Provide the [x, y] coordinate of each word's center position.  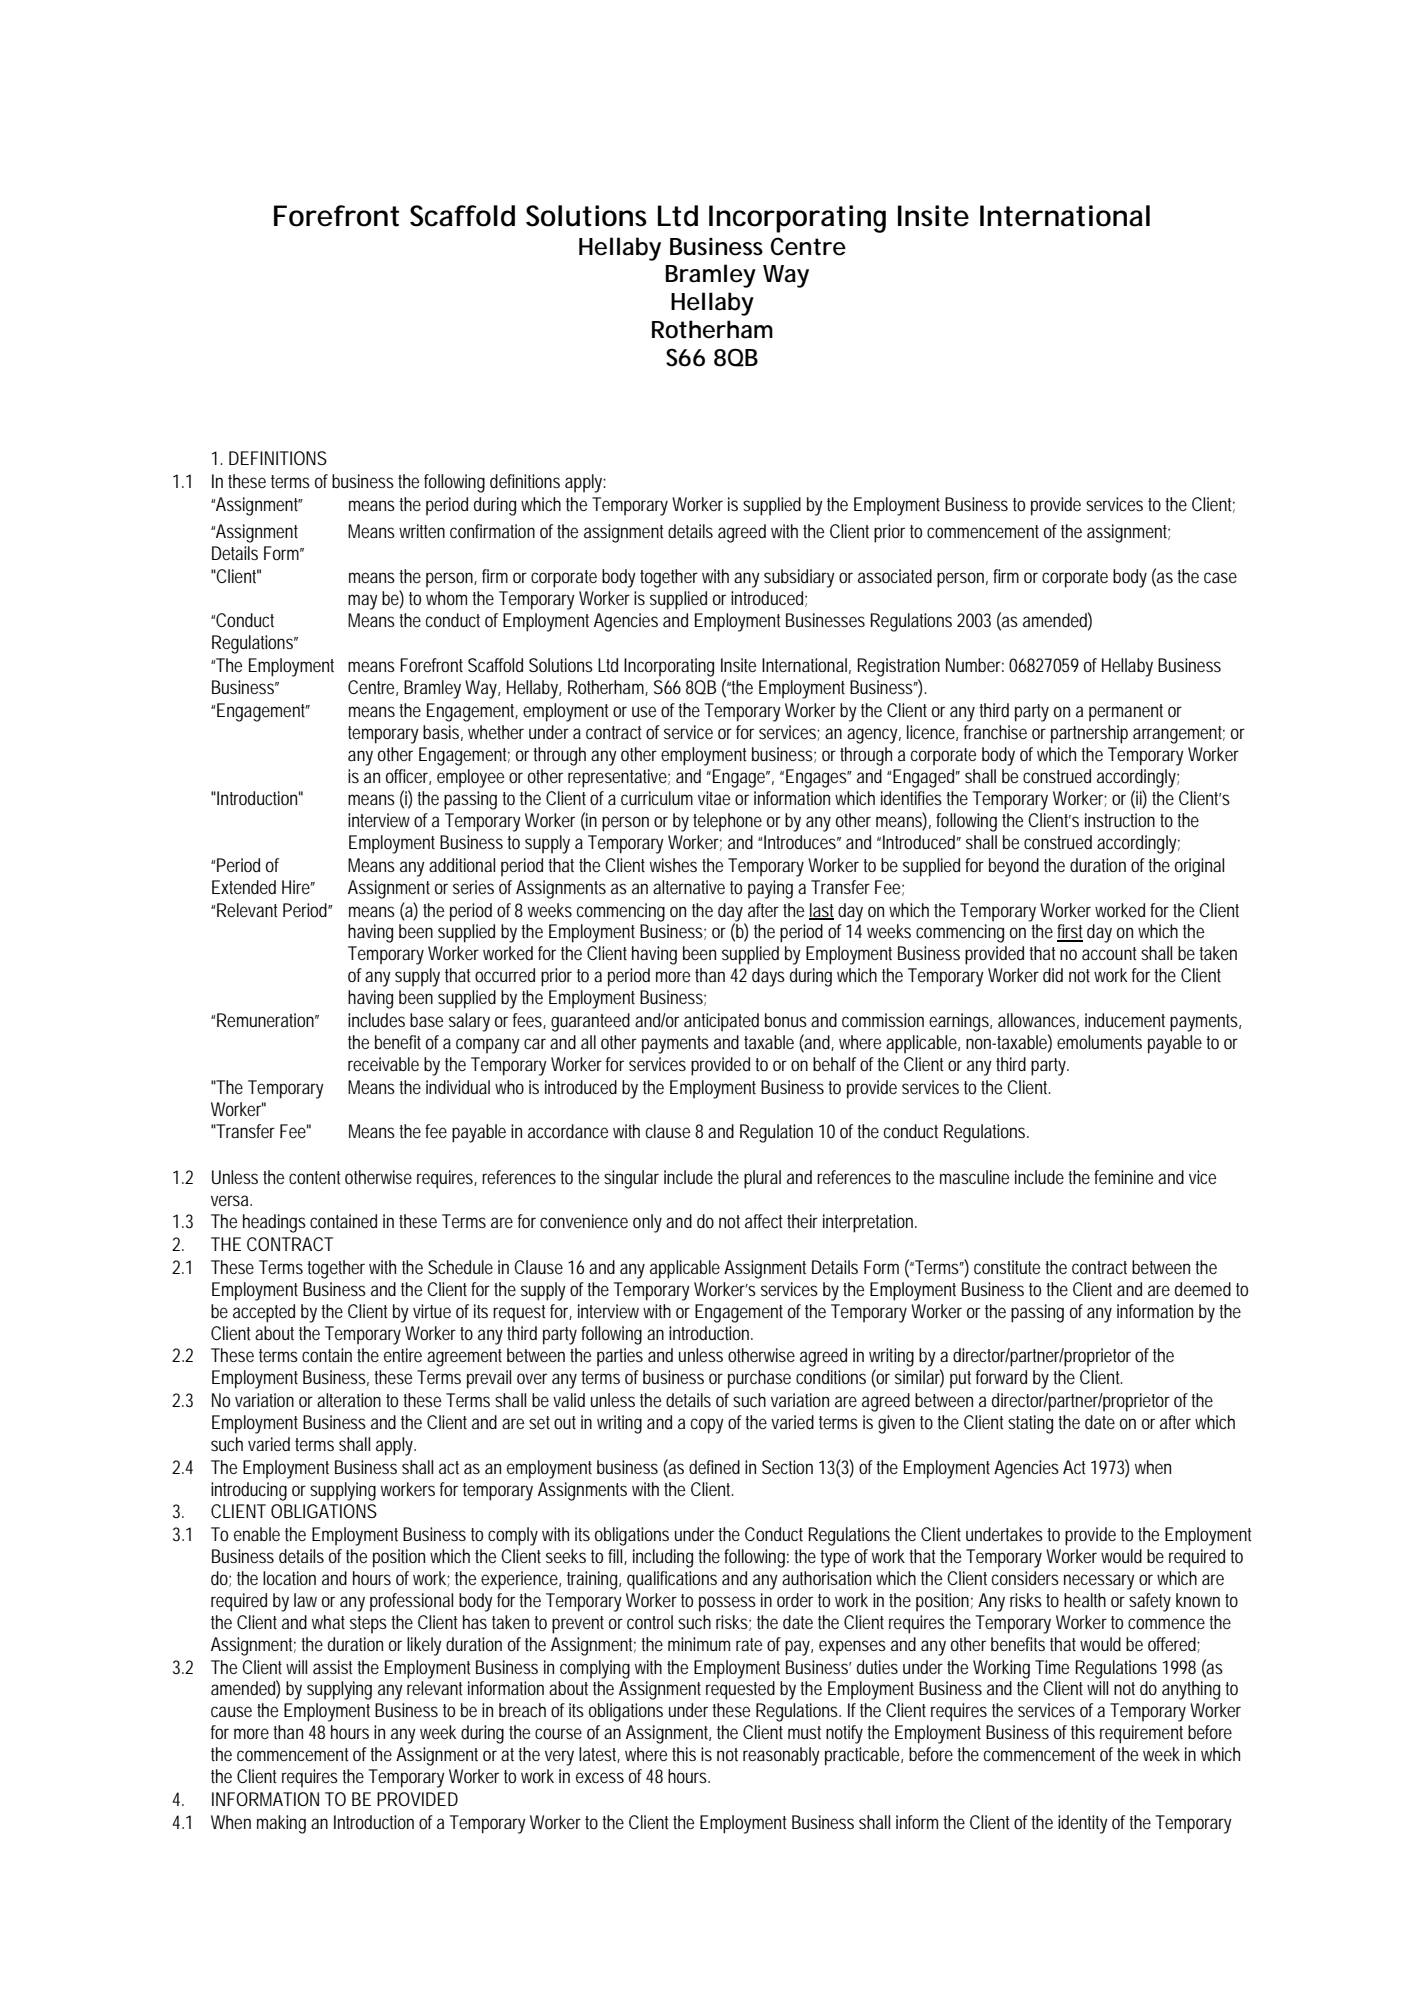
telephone [727, 822]
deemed [1203, 1289]
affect [764, 1221]
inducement [1125, 1020]
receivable [383, 1064]
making [281, 1824]
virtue [432, 1311]
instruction [1120, 820]
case [1220, 577]
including [663, 1558]
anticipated [721, 1022]
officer [408, 777]
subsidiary [799, 578]
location [289, 1578]
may [363, 602]
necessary [1099, 1582]
